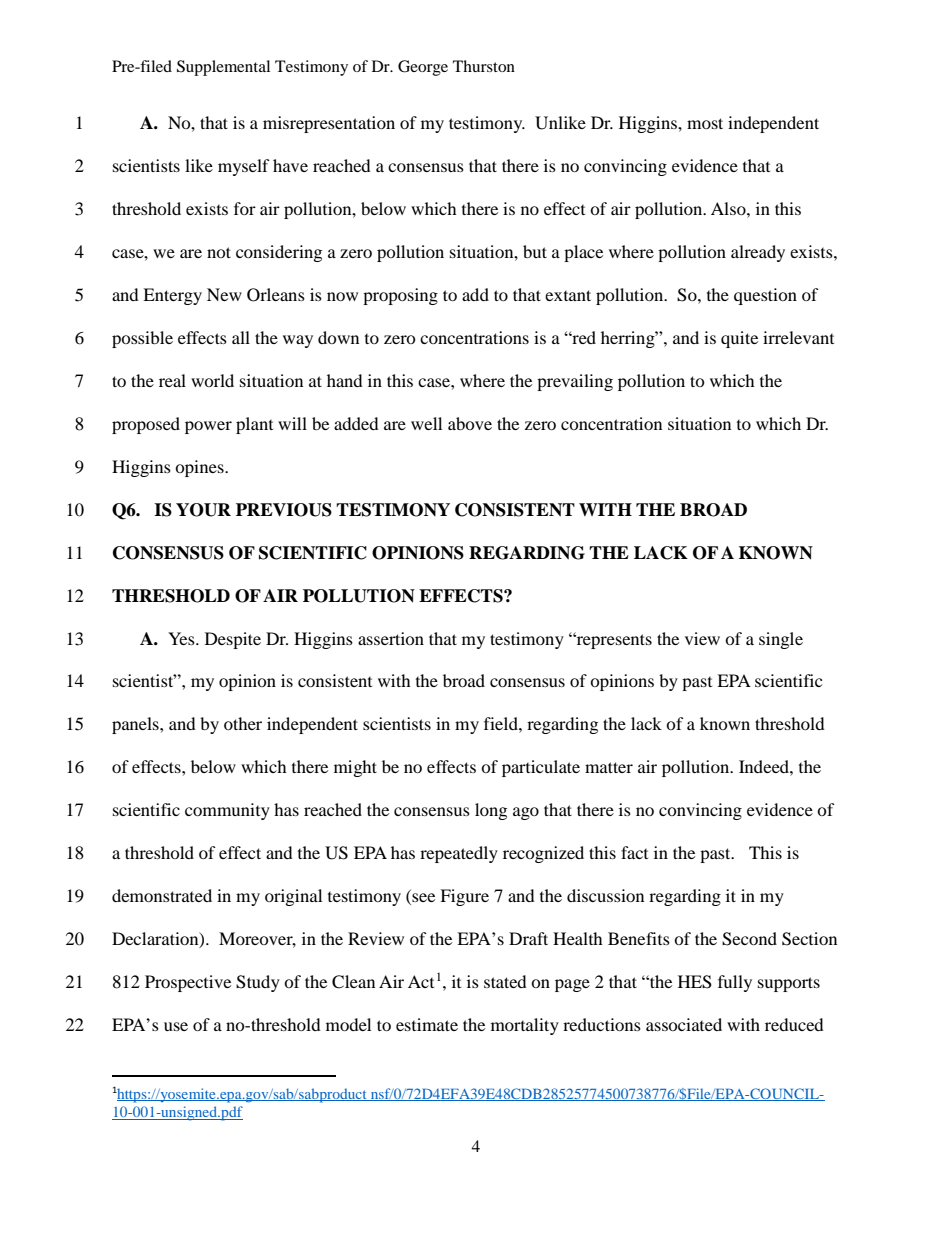 The image size is (952, 1233). I want to click on stated, so click(505, 981).
